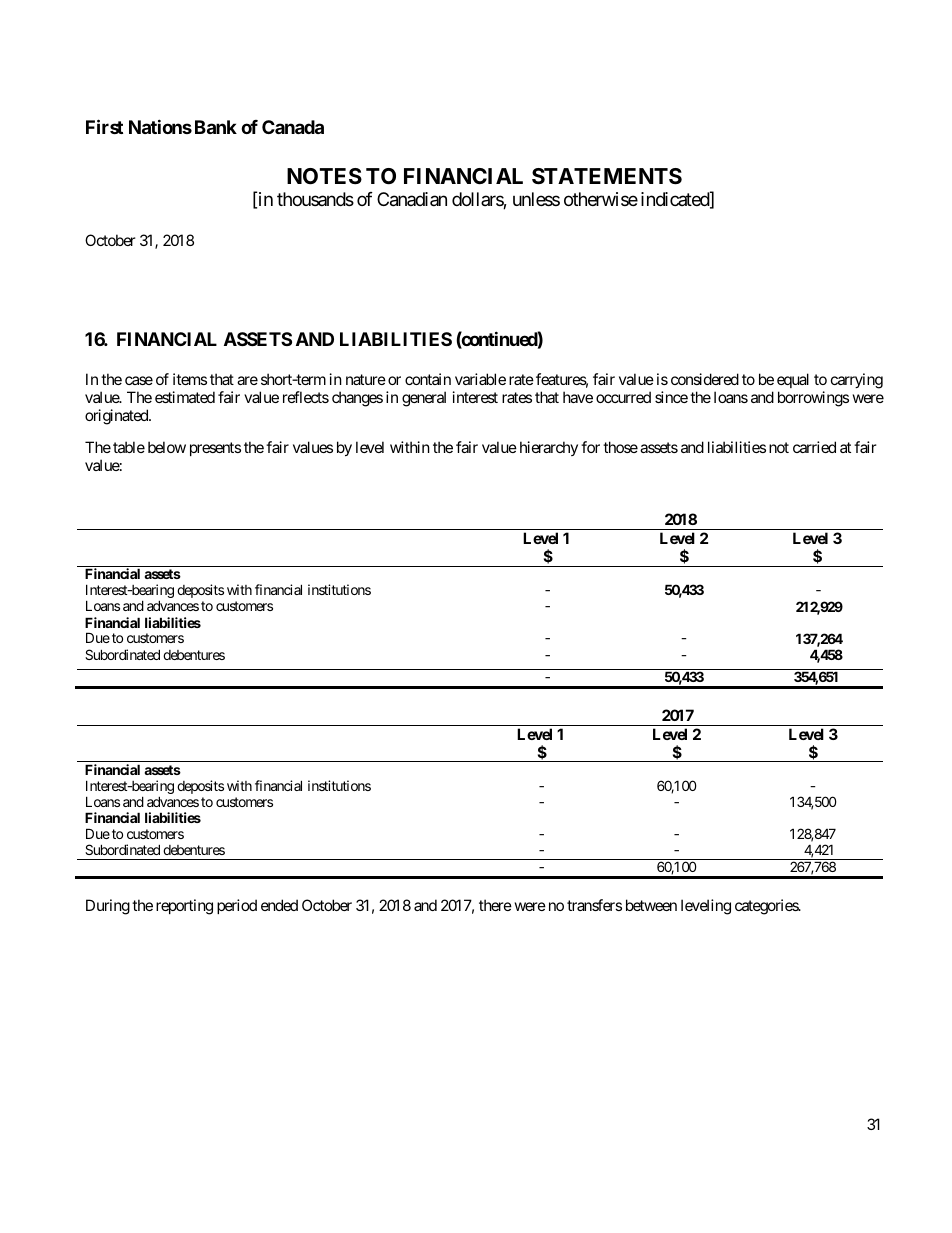  I want to click on borrowings, so click(813, 399).
